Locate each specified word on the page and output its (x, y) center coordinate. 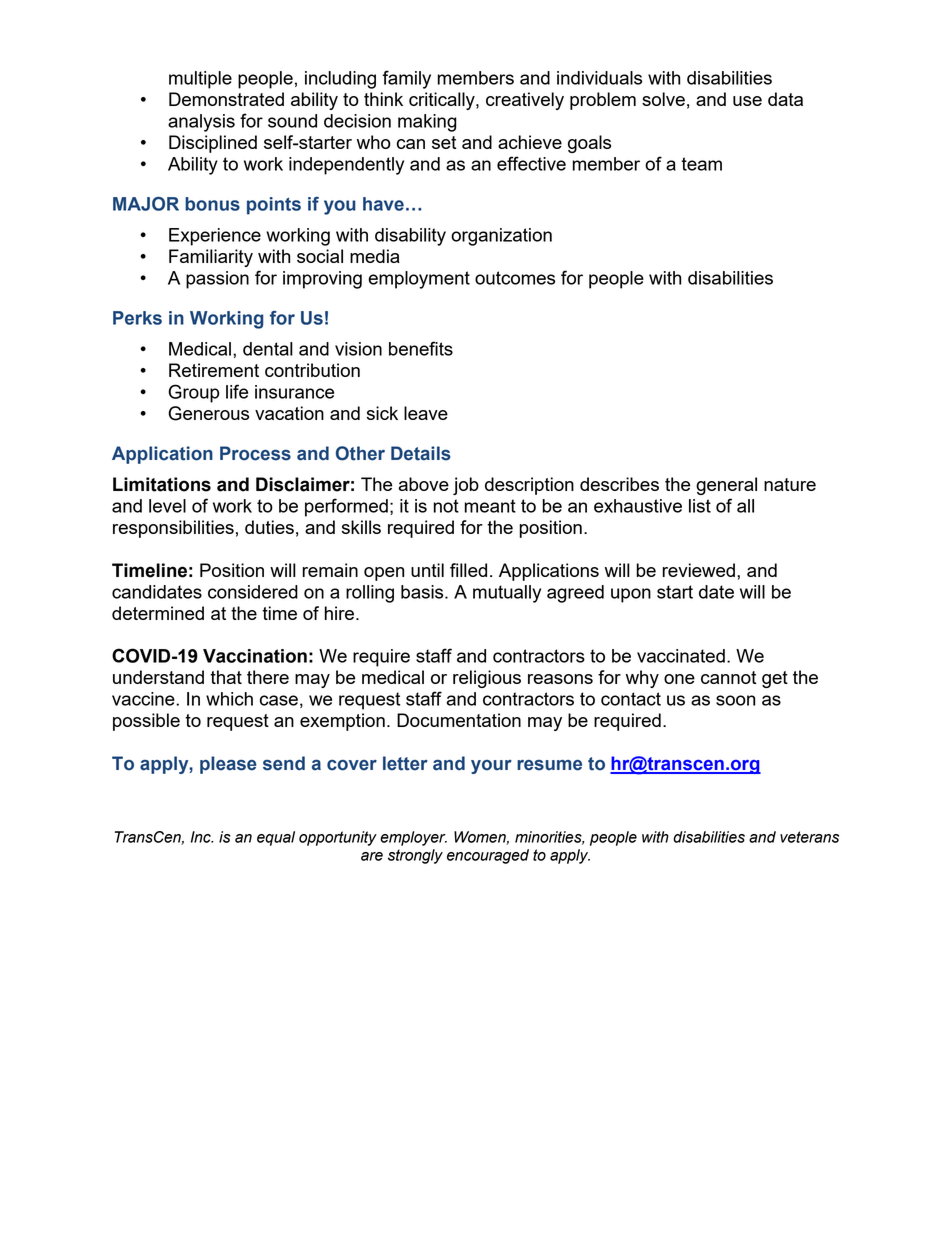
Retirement (214, 370)
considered (253, 592)
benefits (421, 348)
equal (276, 838)
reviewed (698, 570)
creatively (525, 101)
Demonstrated (226, 99)
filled (468, 570)
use (747, 101)
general (726, 486)
